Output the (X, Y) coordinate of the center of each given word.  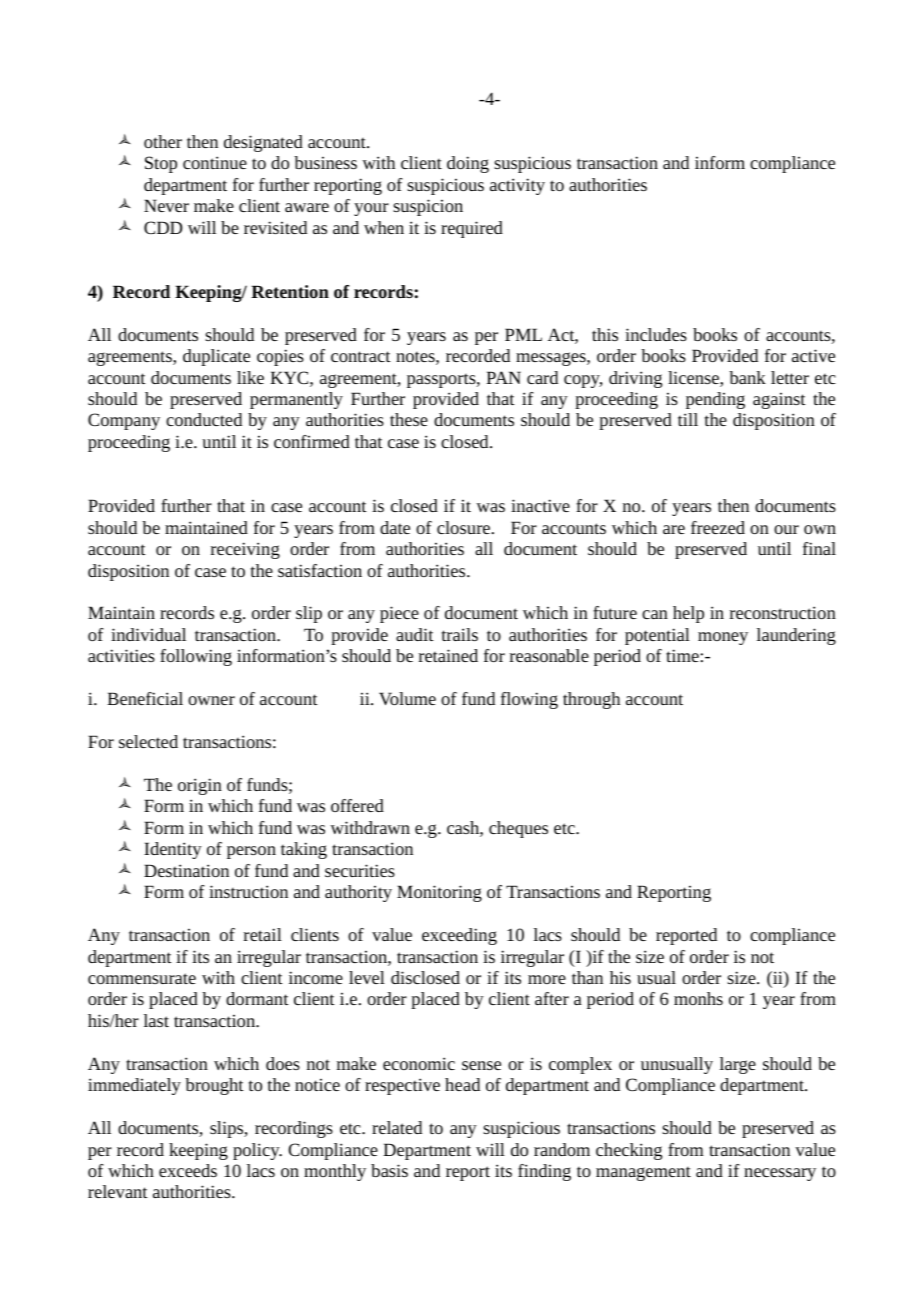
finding (544, 1172)
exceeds (188, 1170)
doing (468, 164)
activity (517, 186)
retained (448, 655)
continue (215, 162)
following (196, 657)
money (723, 638)
